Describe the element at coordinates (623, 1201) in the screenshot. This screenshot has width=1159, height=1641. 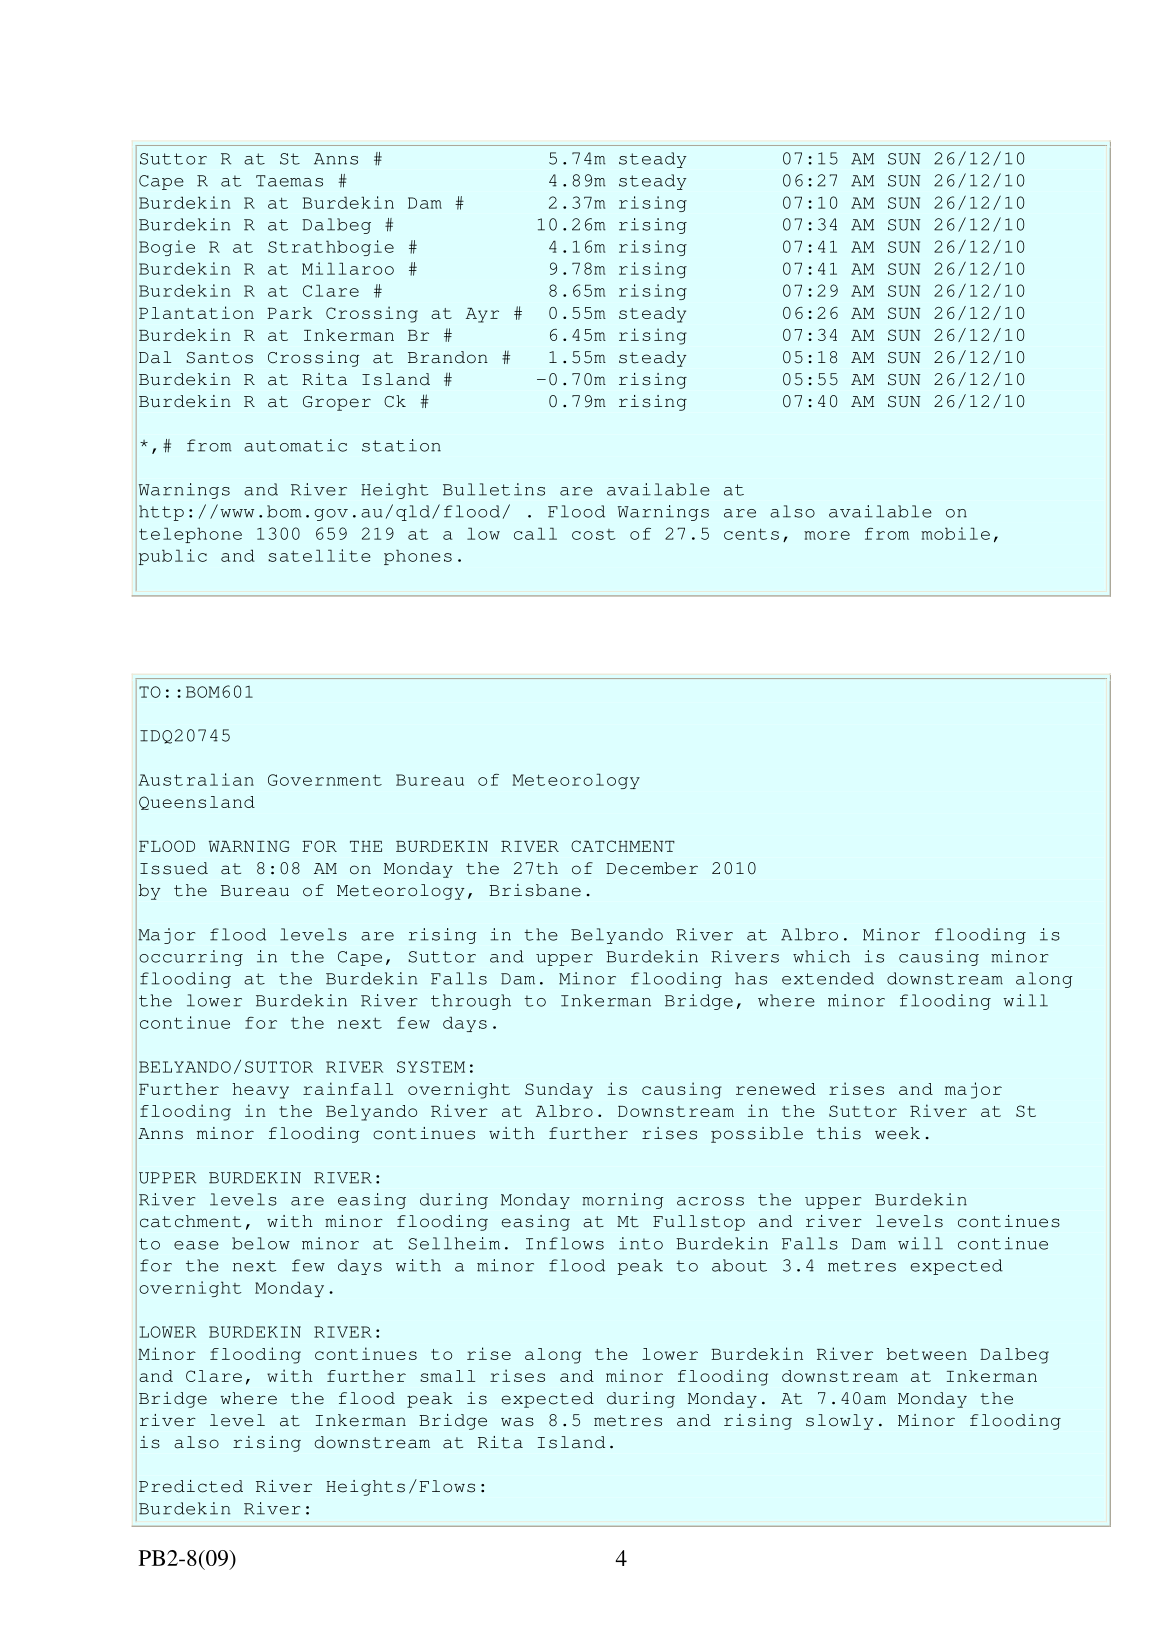
I see `morning` at that location.
